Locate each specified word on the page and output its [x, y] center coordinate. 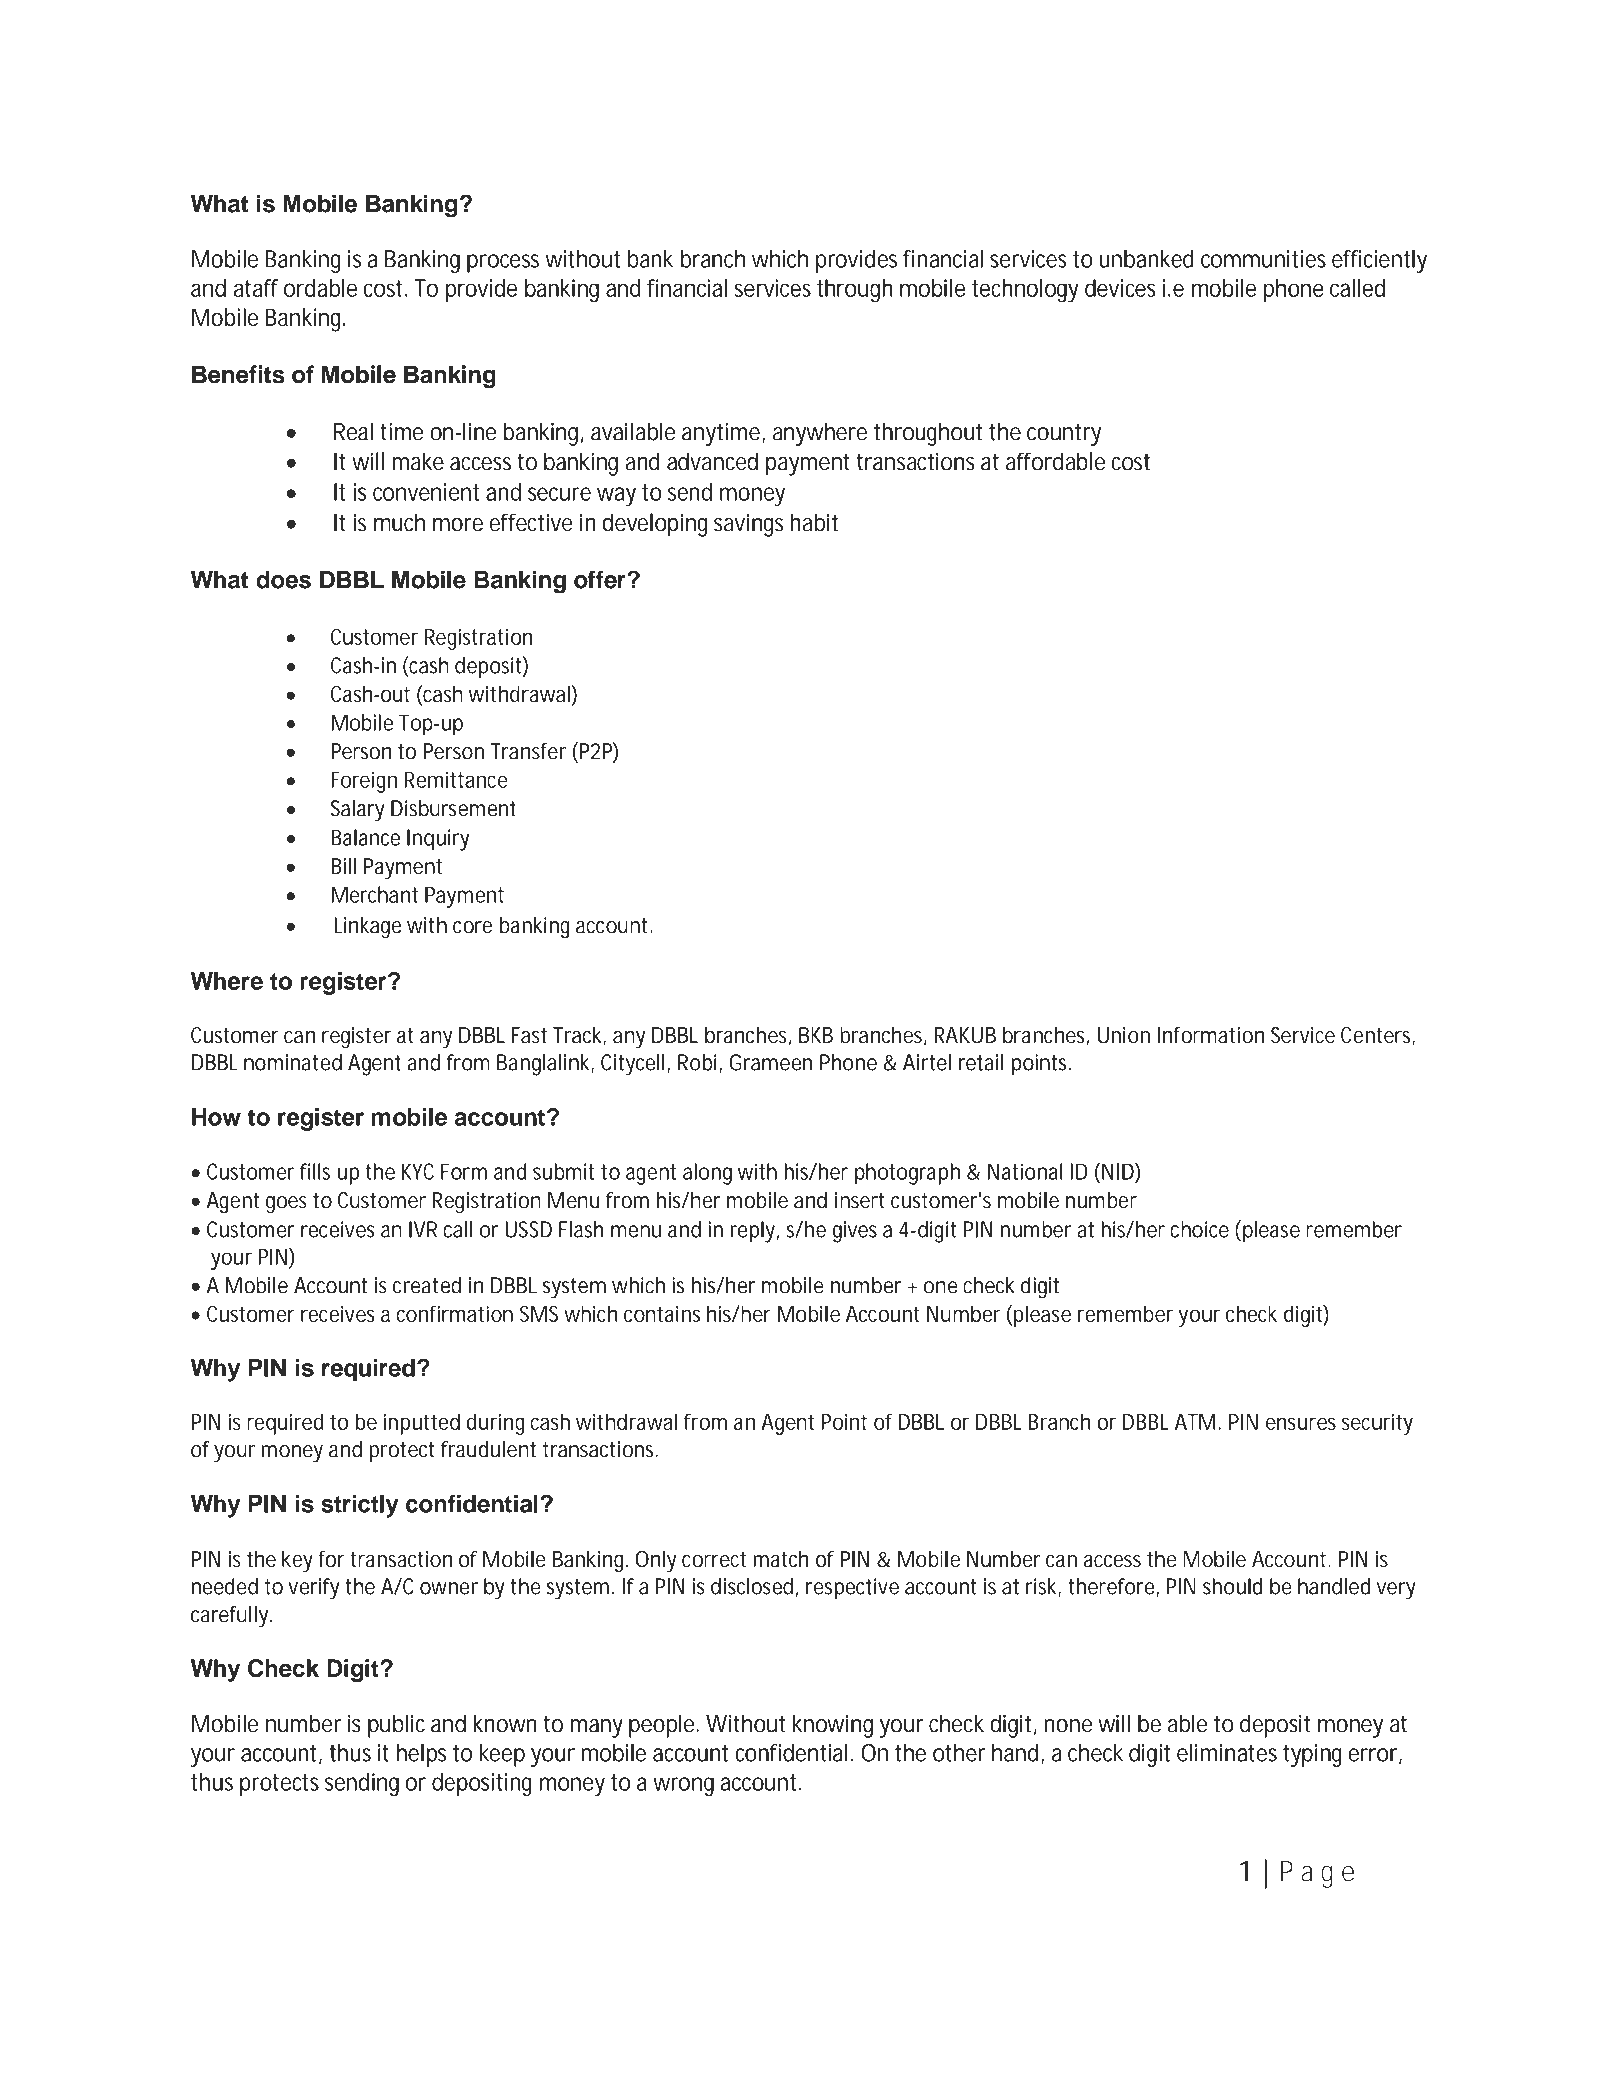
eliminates [1227, 1752]
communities [1263, 259]
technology [1025, 291]
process [503, 263]
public [396, 1726]
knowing [833, 1726]
